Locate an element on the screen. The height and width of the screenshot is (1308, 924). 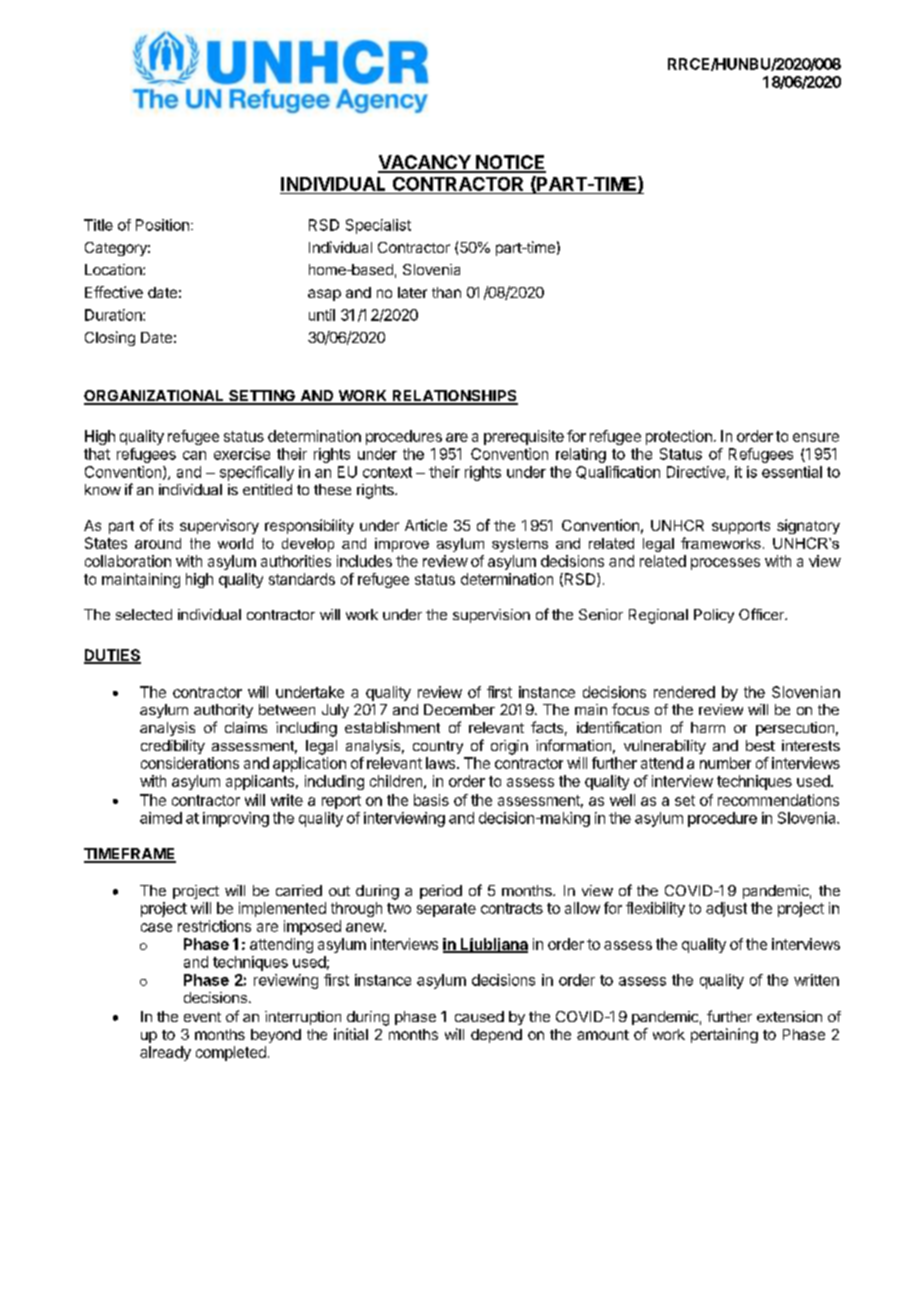
exercise is located at coordinates (242, 454).
